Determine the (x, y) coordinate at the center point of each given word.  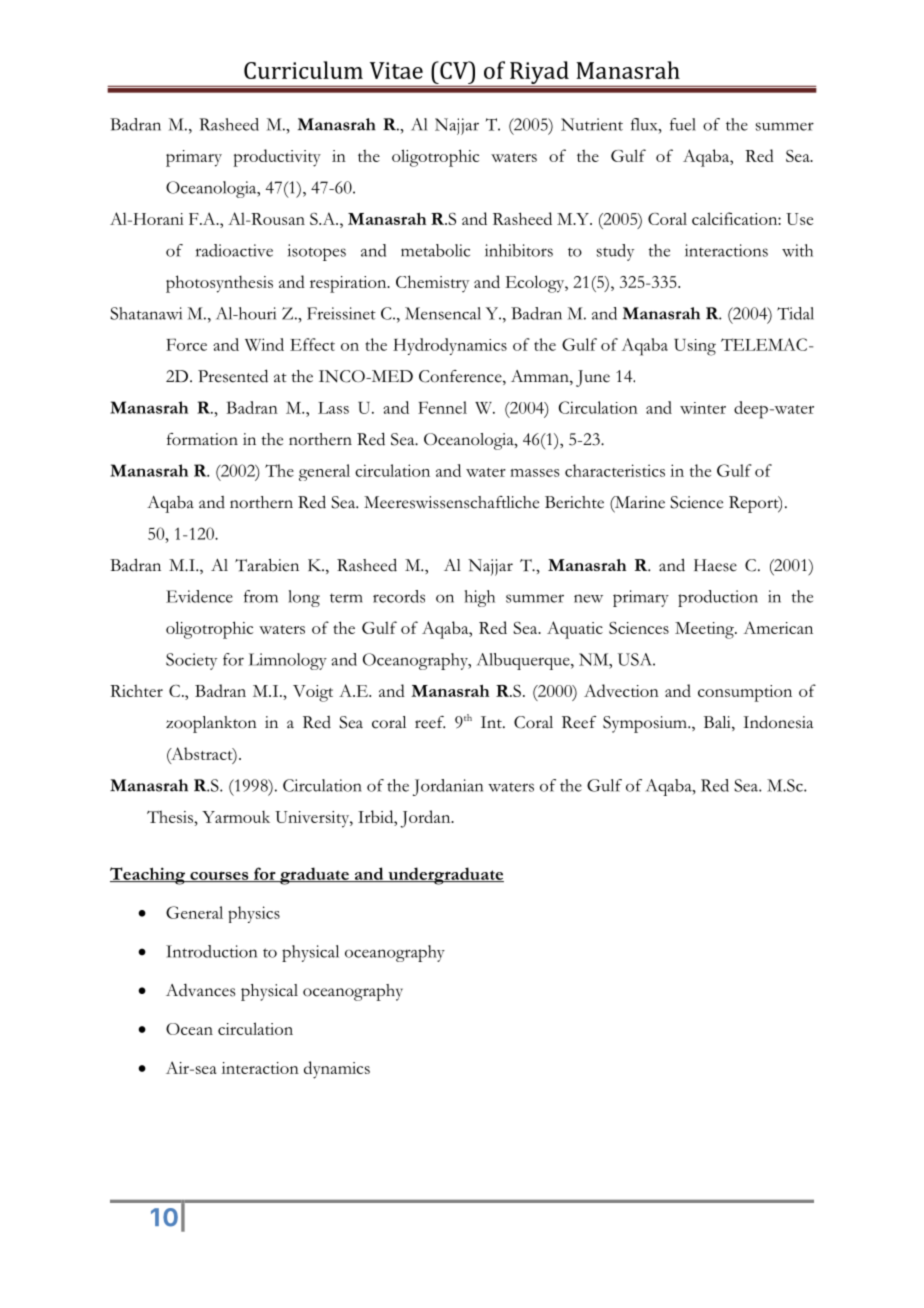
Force (186, 344)
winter (703, 408)
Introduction (211, 951)
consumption (745, 693)
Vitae (396, 70)
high (479, 598)
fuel (683, 124)
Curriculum (303, 70)
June (593, 378)
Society (191, 661)
